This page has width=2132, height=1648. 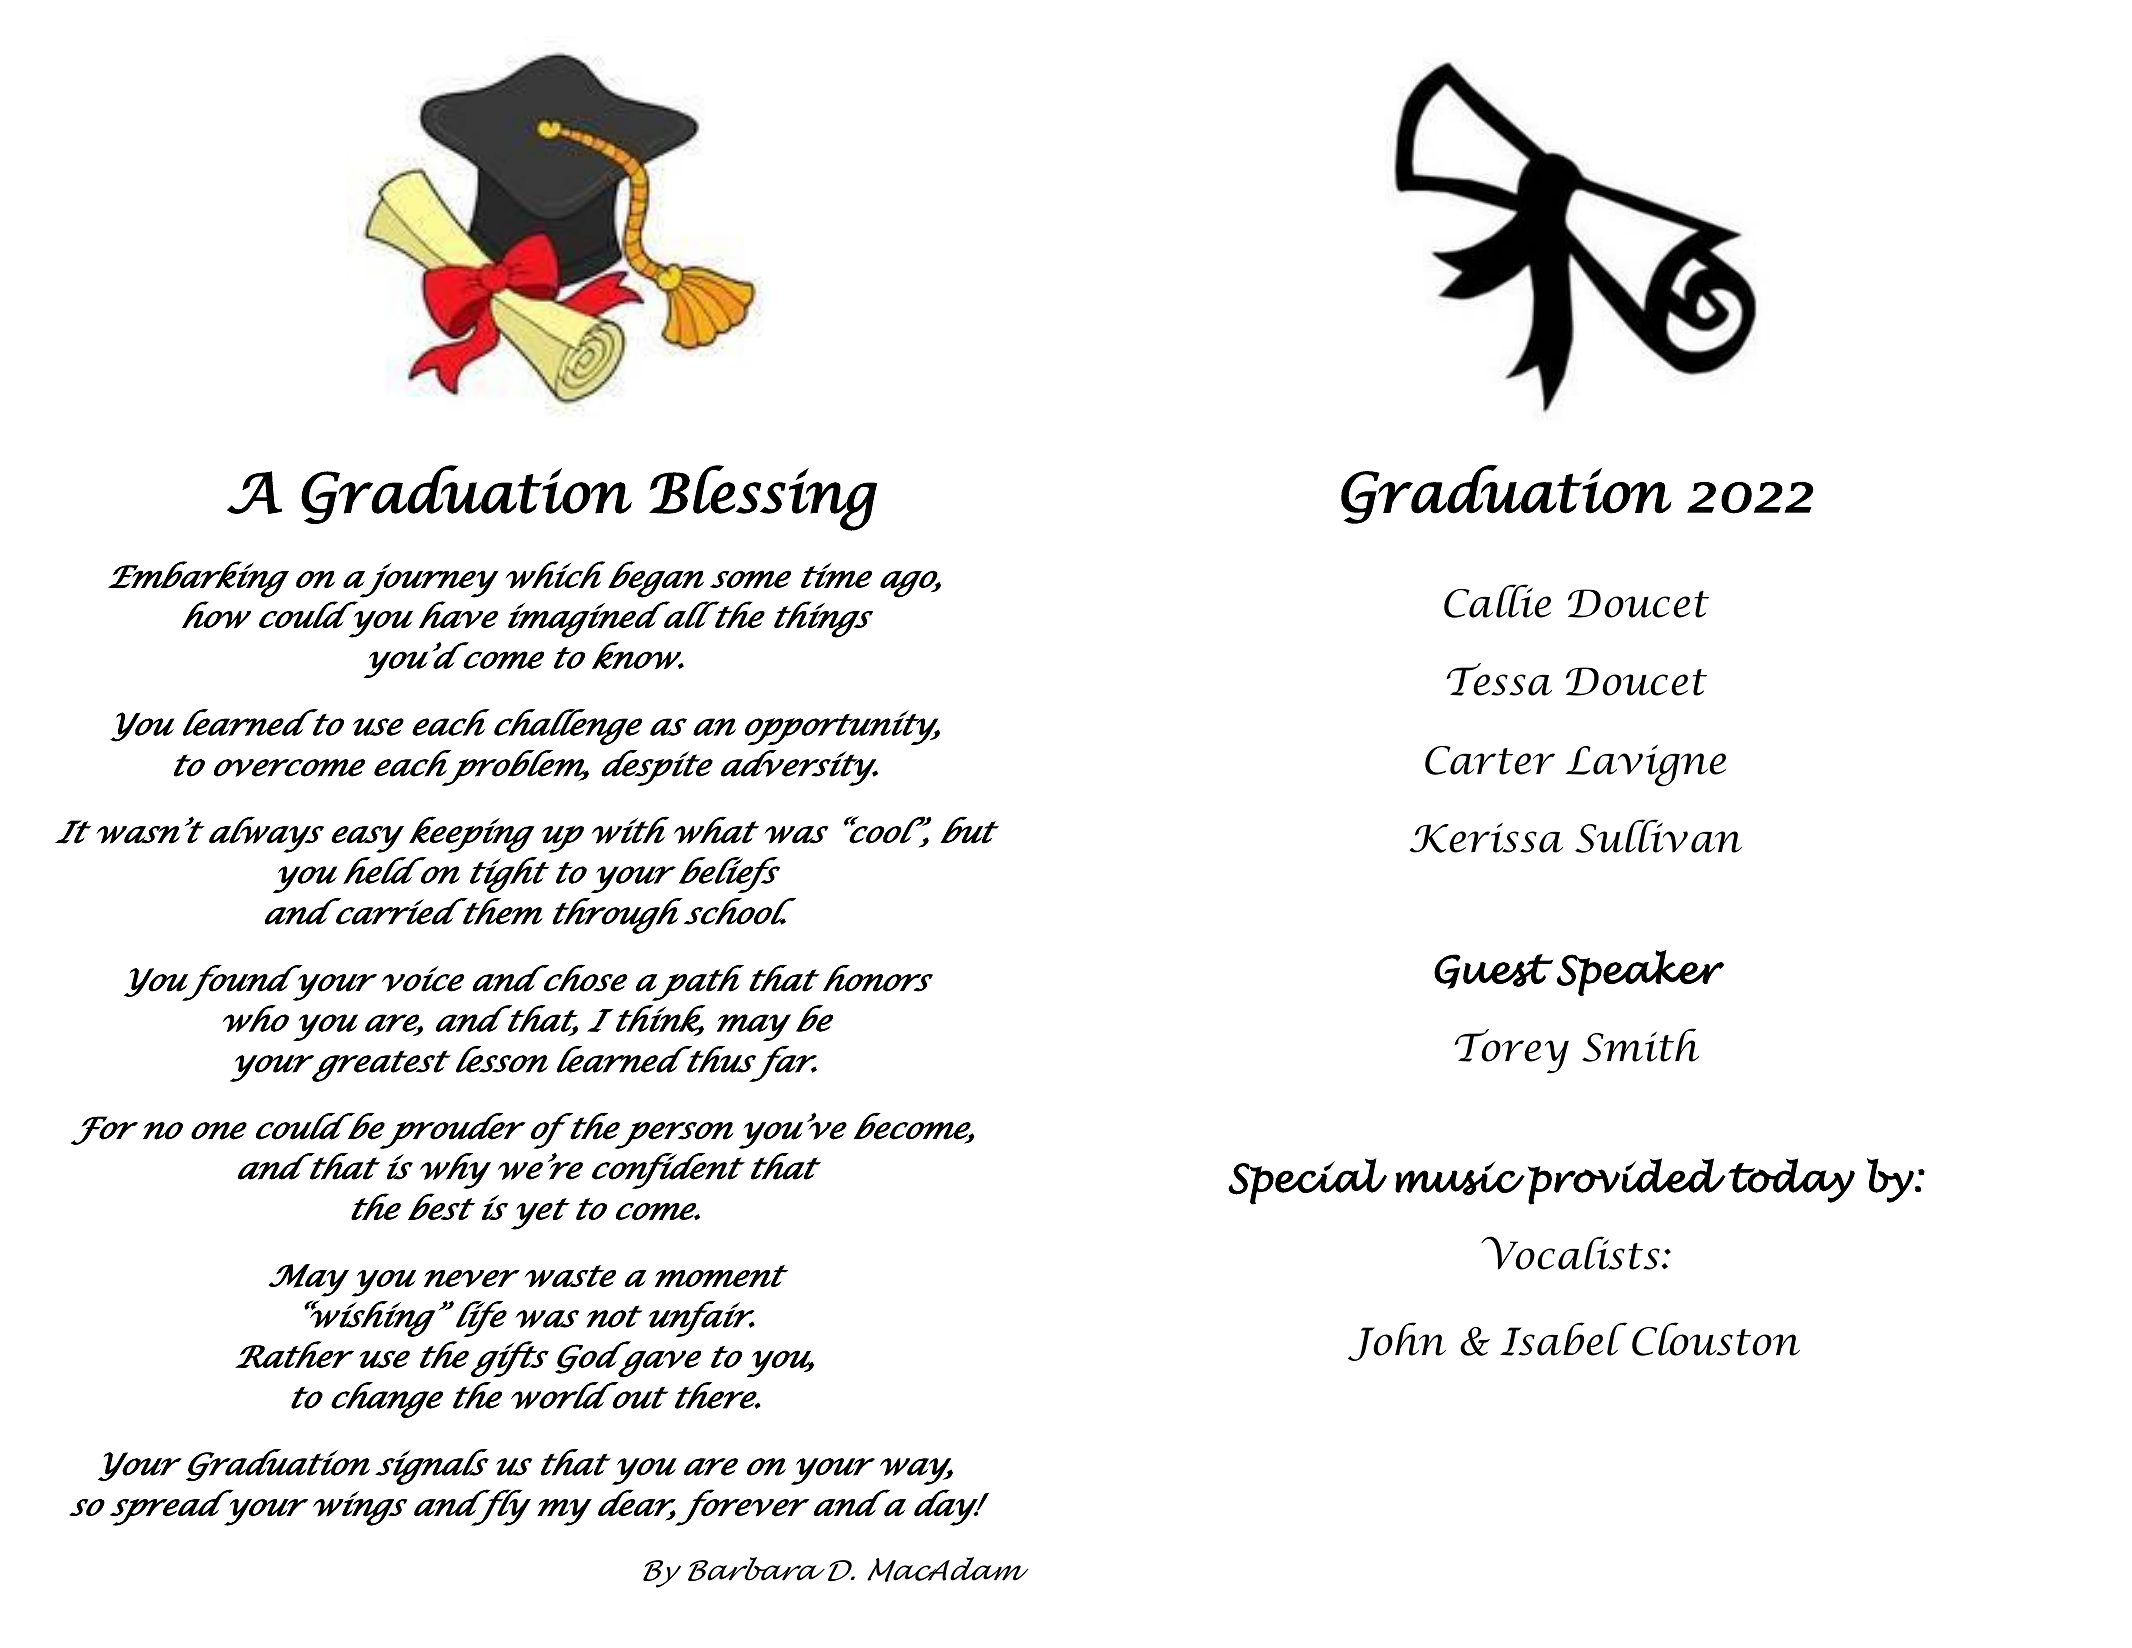 What do you see at coordinates (1490, 760) in the page?
I see `Carter` at bounding box center [1490, 760].
